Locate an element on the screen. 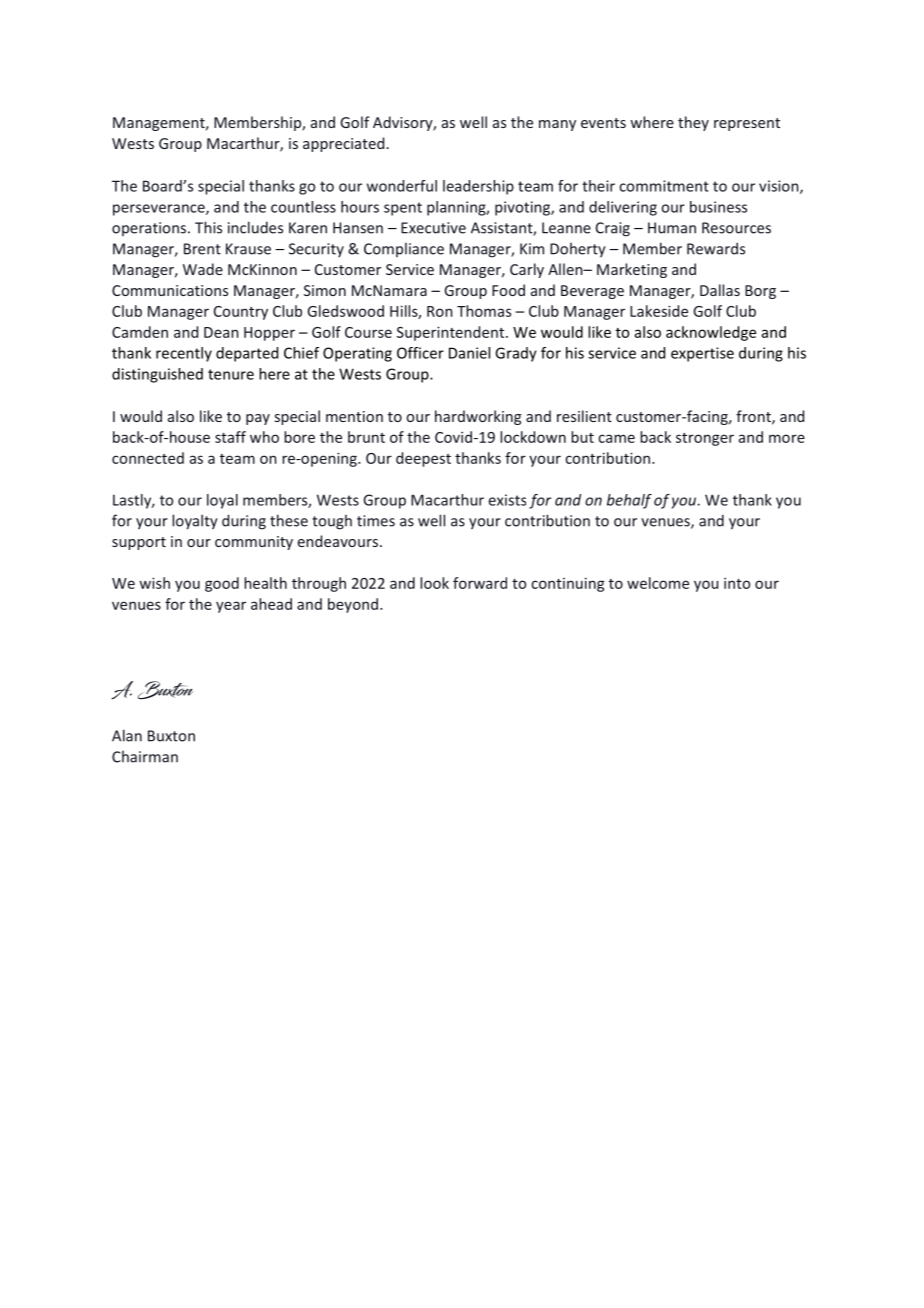 This screenshot has height=1308, width=924. they is located at coordinates (693, 123).
